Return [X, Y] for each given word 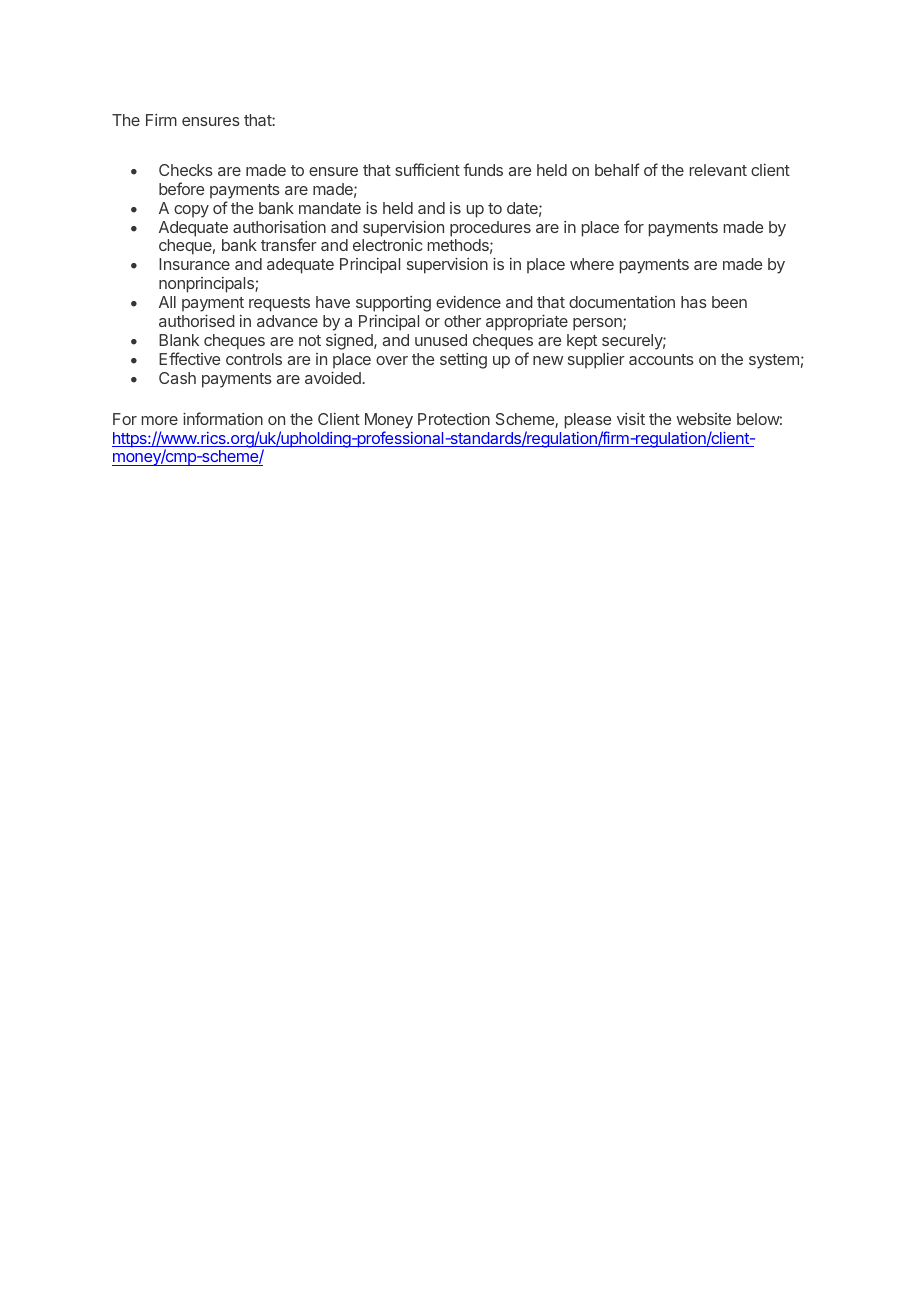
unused [441, 340]
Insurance [194, 264]
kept [582, 342]
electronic [387, 245]
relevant [718, 170]
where [592, 264]
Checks [186, 170]
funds [483, 169]
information [223, 418]
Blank [179, 340]
